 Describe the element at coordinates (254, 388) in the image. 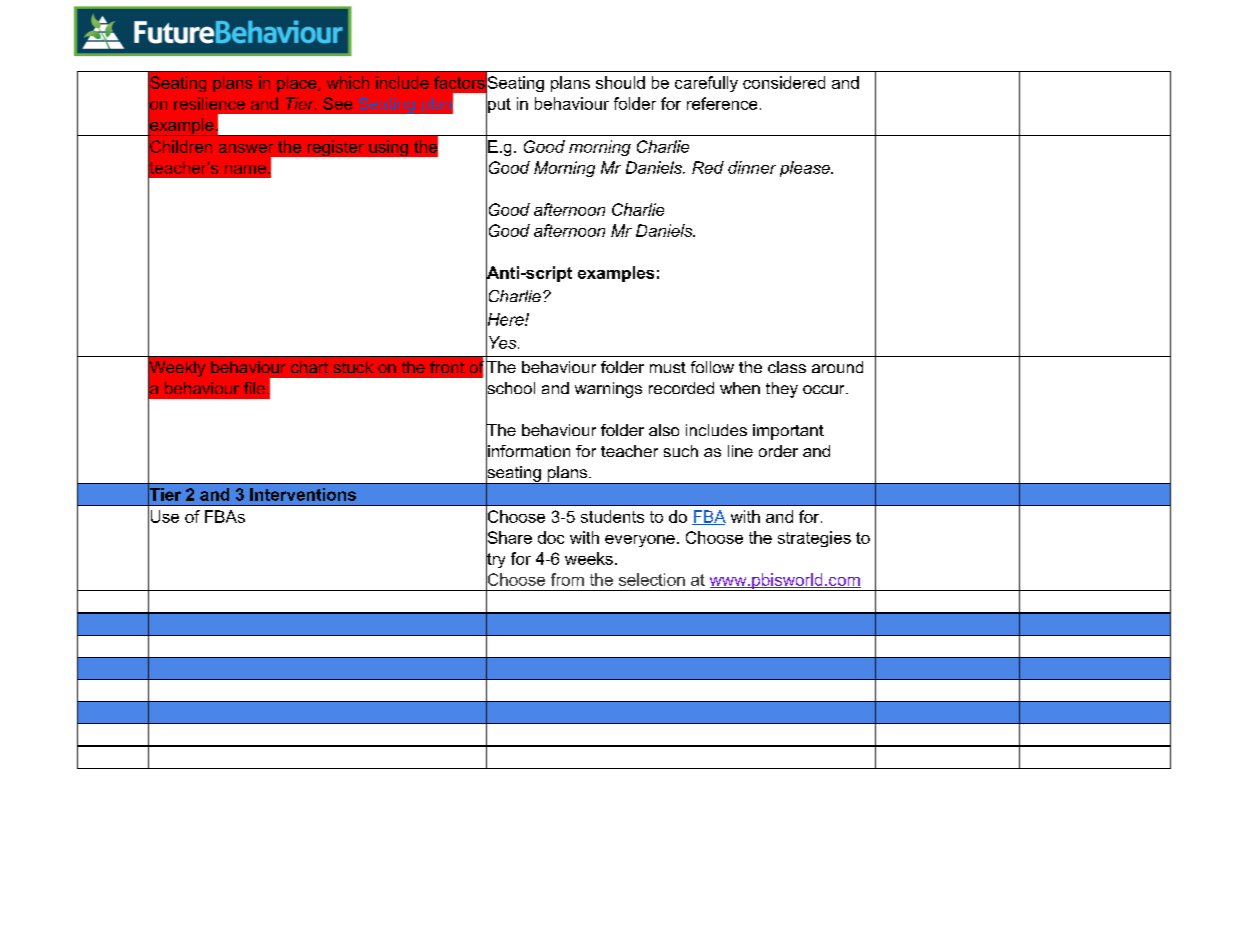

I see `file` at that location.
